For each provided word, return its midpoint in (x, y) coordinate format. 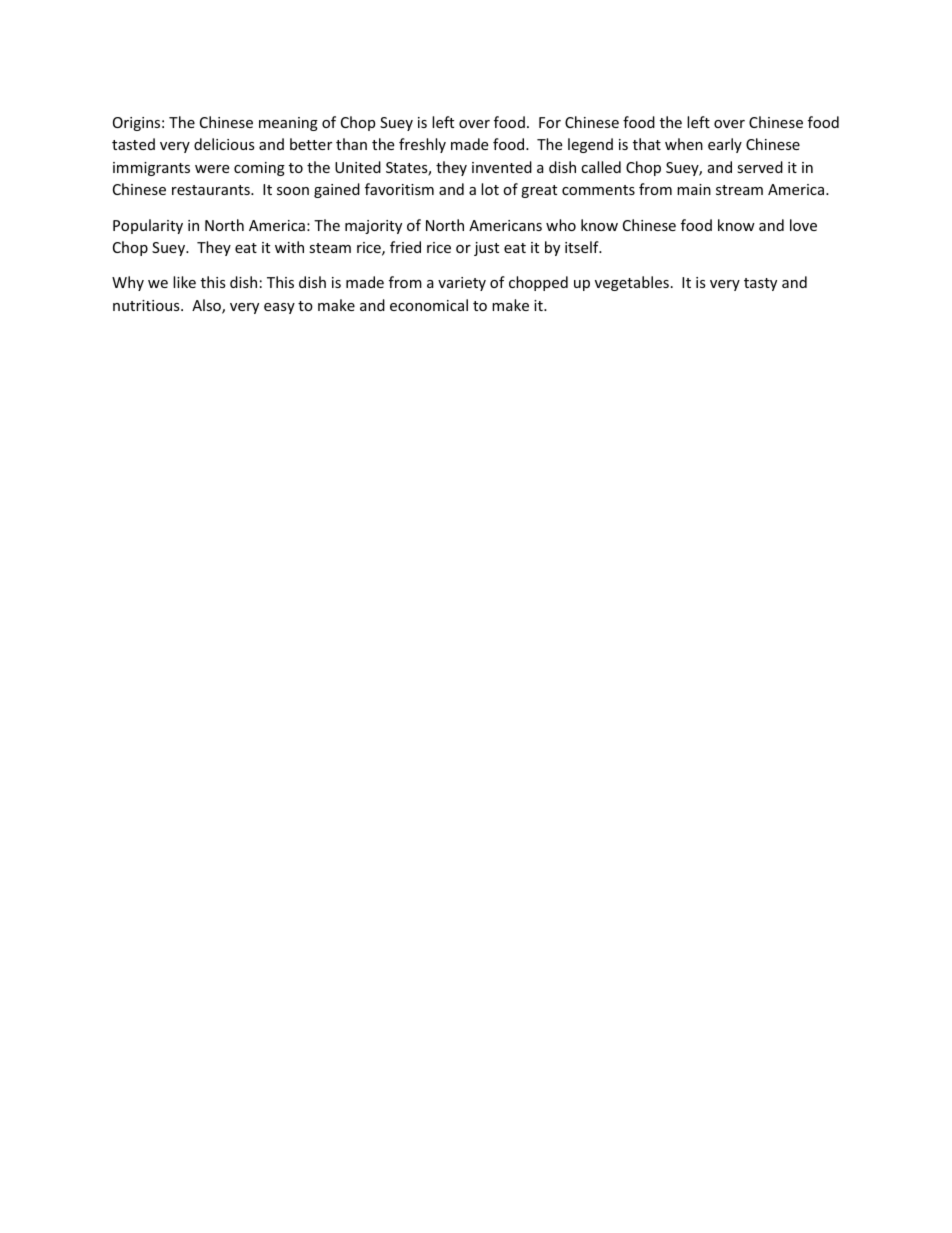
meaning (288, 124)
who (561, 225)
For (550, 122)
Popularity (148, 226)
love (803, 225)
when (684, 144)
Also (207, 306)
